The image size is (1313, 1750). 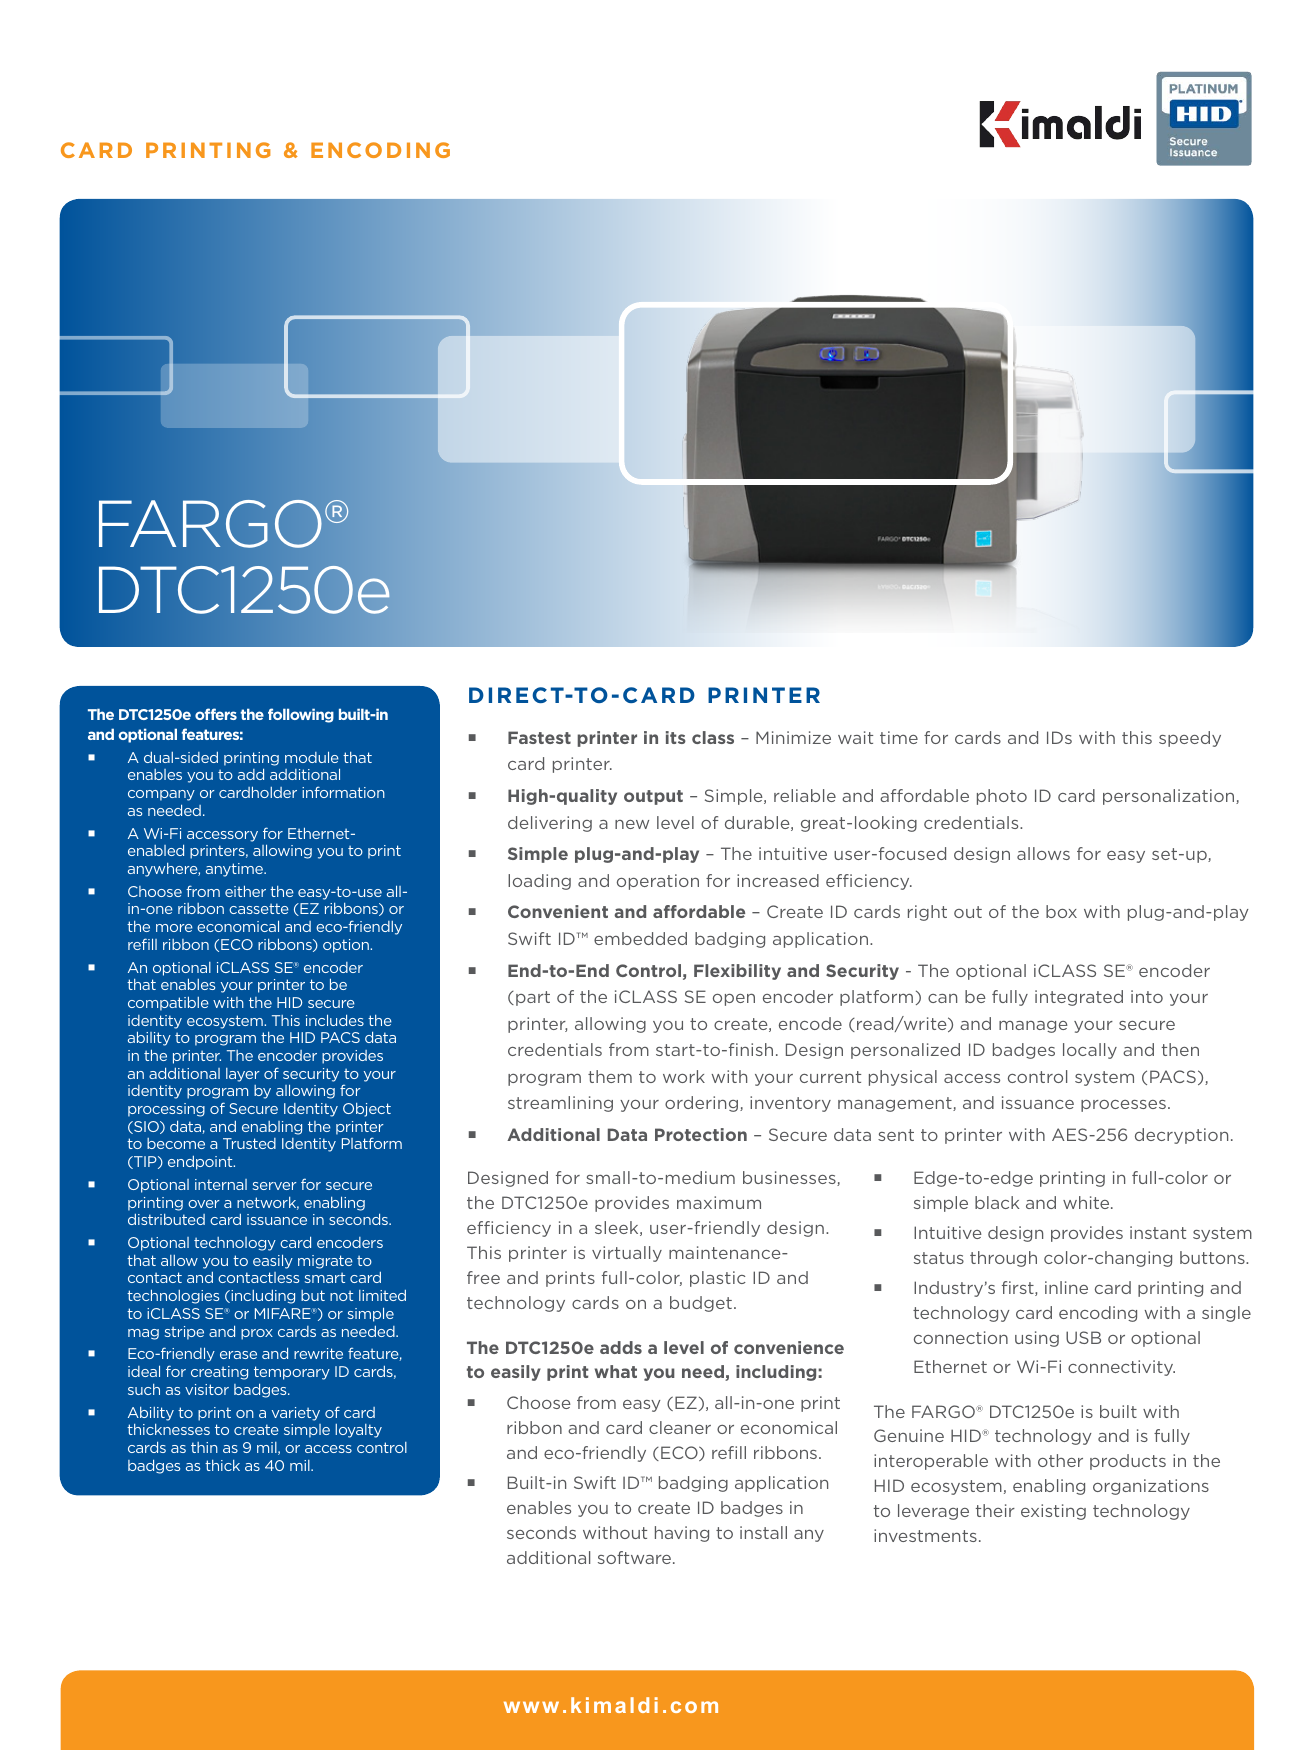 What do you see at coordinates (1190, 739) in the screenshot?
I see `speedy` at bounding box center [1190, 739].
